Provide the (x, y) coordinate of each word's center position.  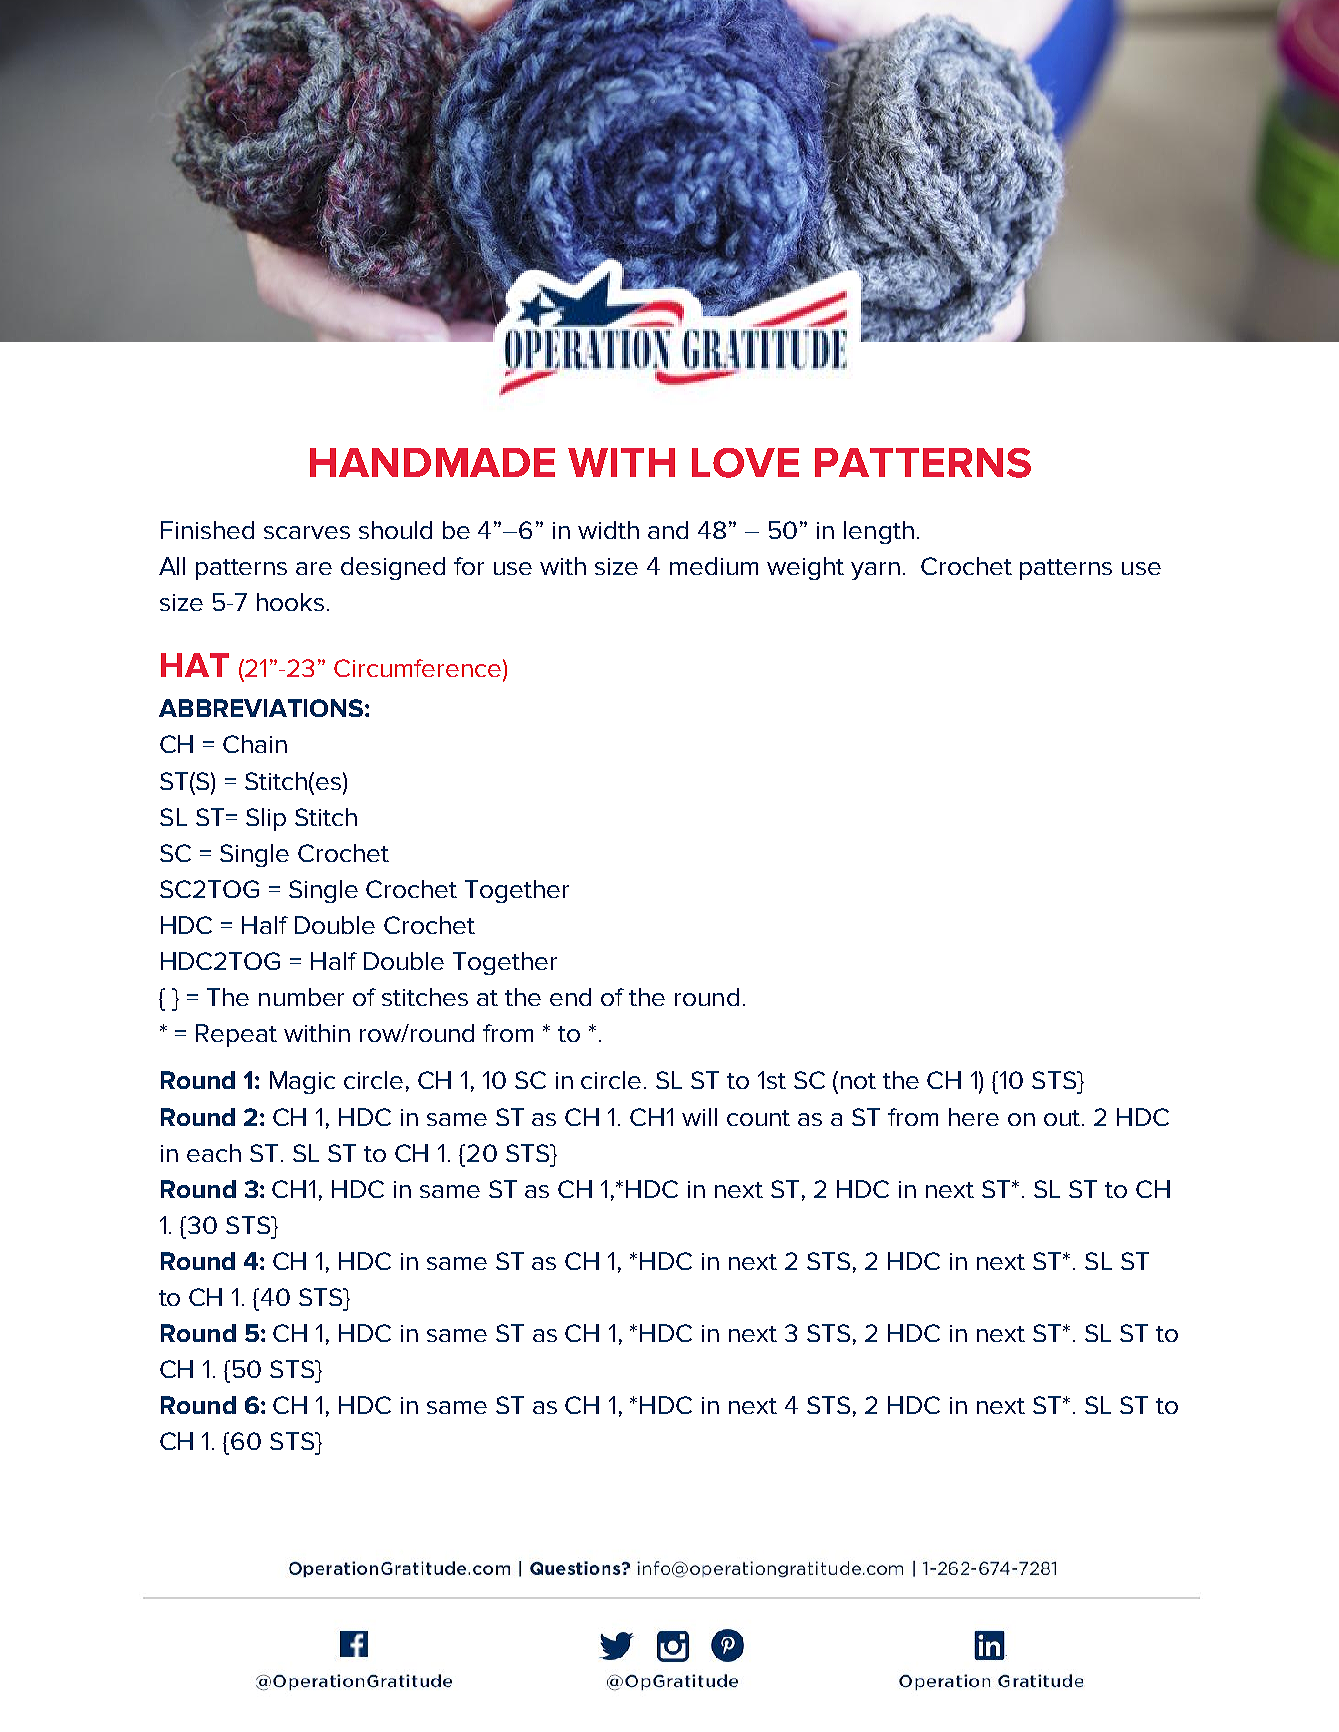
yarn (875, 571)
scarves (307, 532)
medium (714, 566)
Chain (255, 744)
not (858, 1081)
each (214, 1153)
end (570, 997)
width (608, 530)
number (301, 997)
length (879, 532)
